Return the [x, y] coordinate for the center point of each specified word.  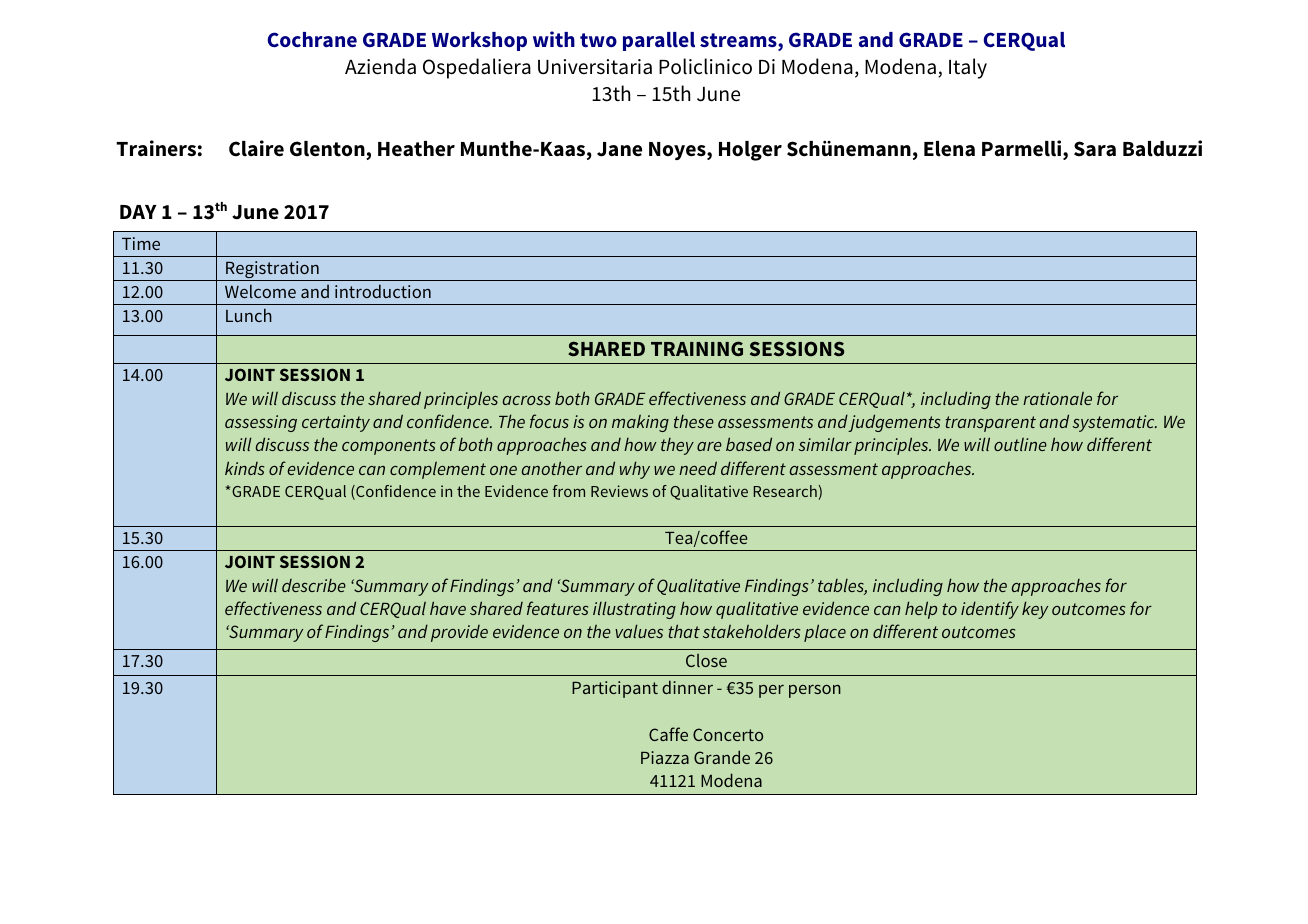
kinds [244, 468]
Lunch [249, 315]
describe [314, 585]
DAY [138, 212]
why [635, 470]
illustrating [634, 610]
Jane [619, 149]
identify [990, 610]
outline [1020, 444]
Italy [968, 68]
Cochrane [312, 40]
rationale [1057, 398]
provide [459, 633]
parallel [659, 41]
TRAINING [697, 348]
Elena [949, 149]
